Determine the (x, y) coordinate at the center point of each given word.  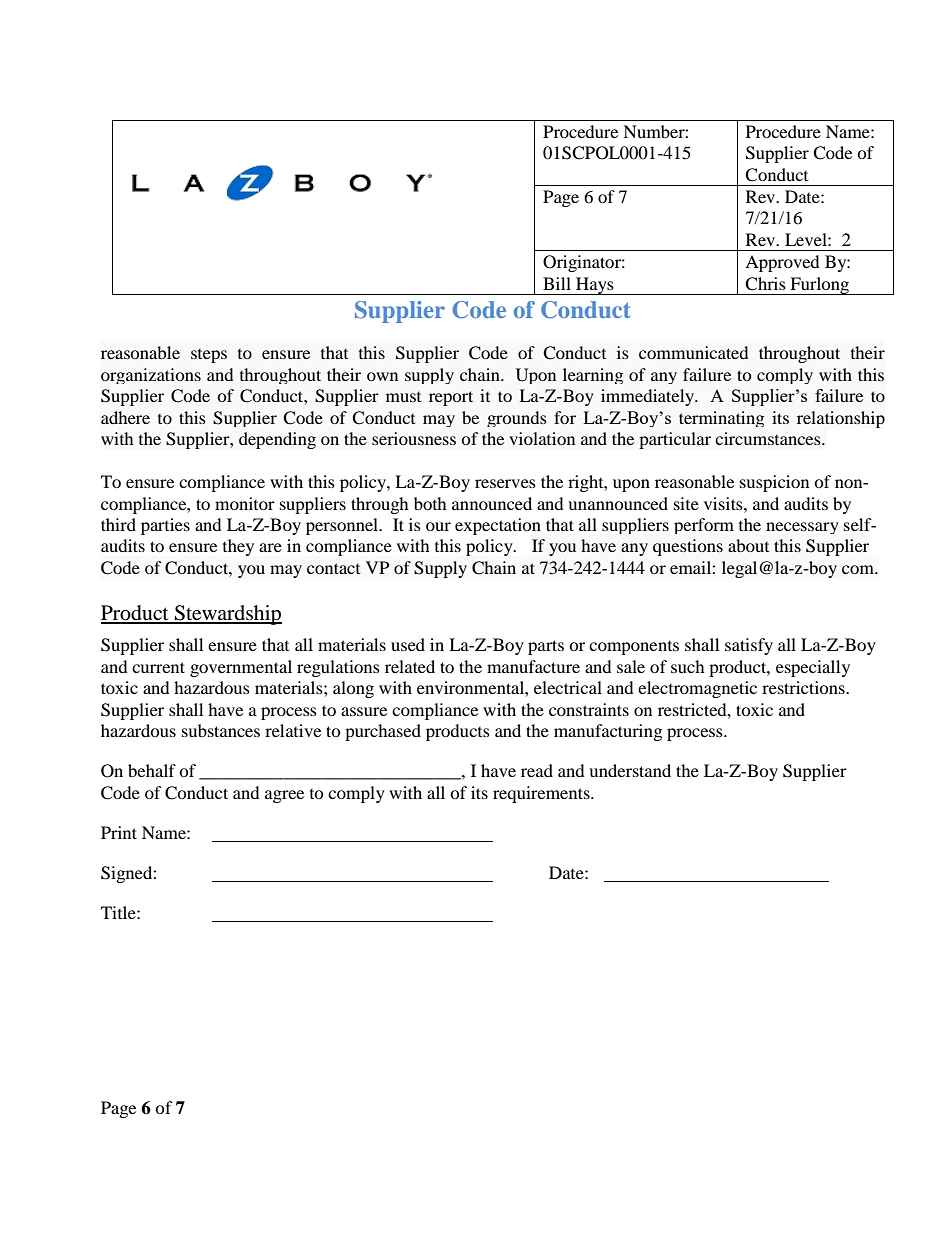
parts (546, 647)
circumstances (769, 438)
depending (277, 440)
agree (284, 796)
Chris (765, 284)
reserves (505, 483)
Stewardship (227, 615)
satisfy (749, 646)
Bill (557, 283)
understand (630, 770)
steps (209, 356)
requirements (542, 794)
